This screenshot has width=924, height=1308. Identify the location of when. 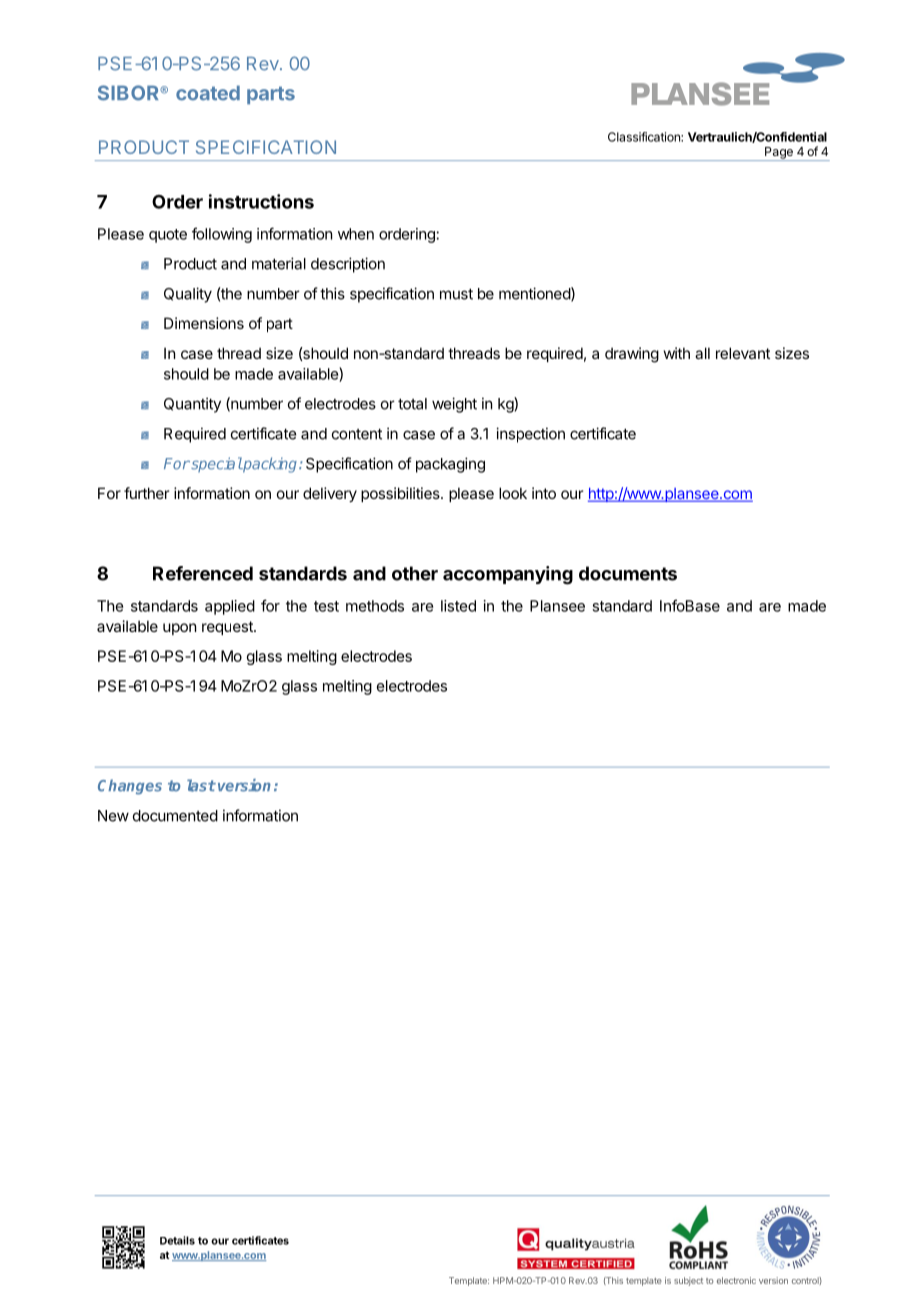
(356, 234).
